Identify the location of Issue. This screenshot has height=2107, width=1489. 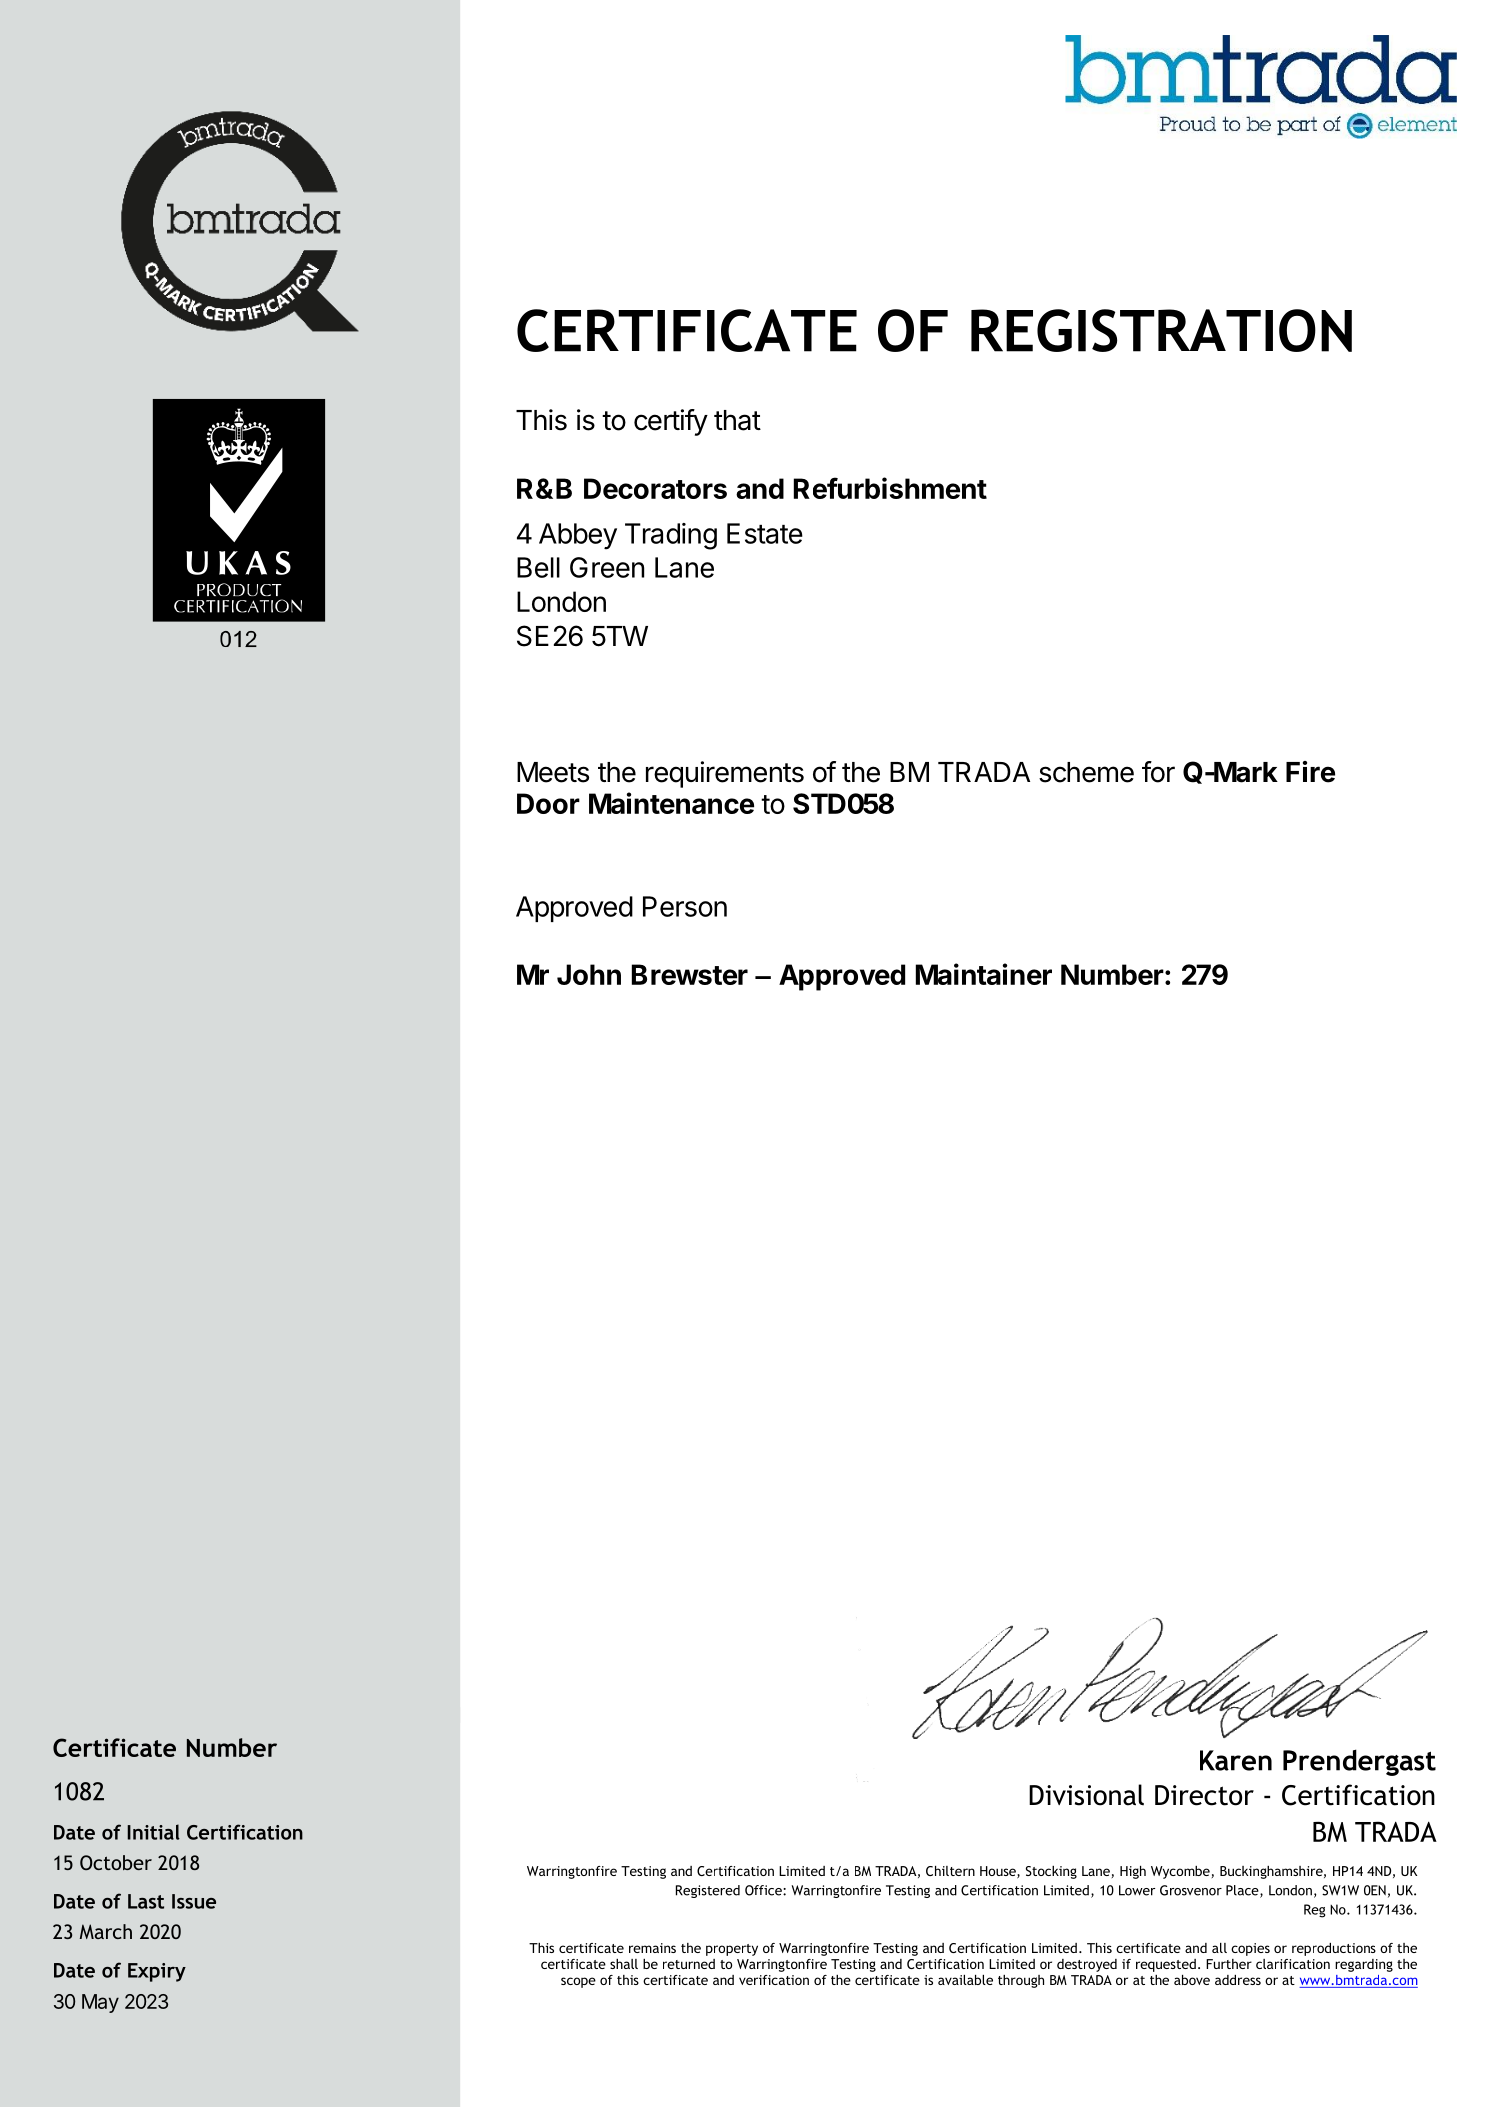
(194, 1901).
